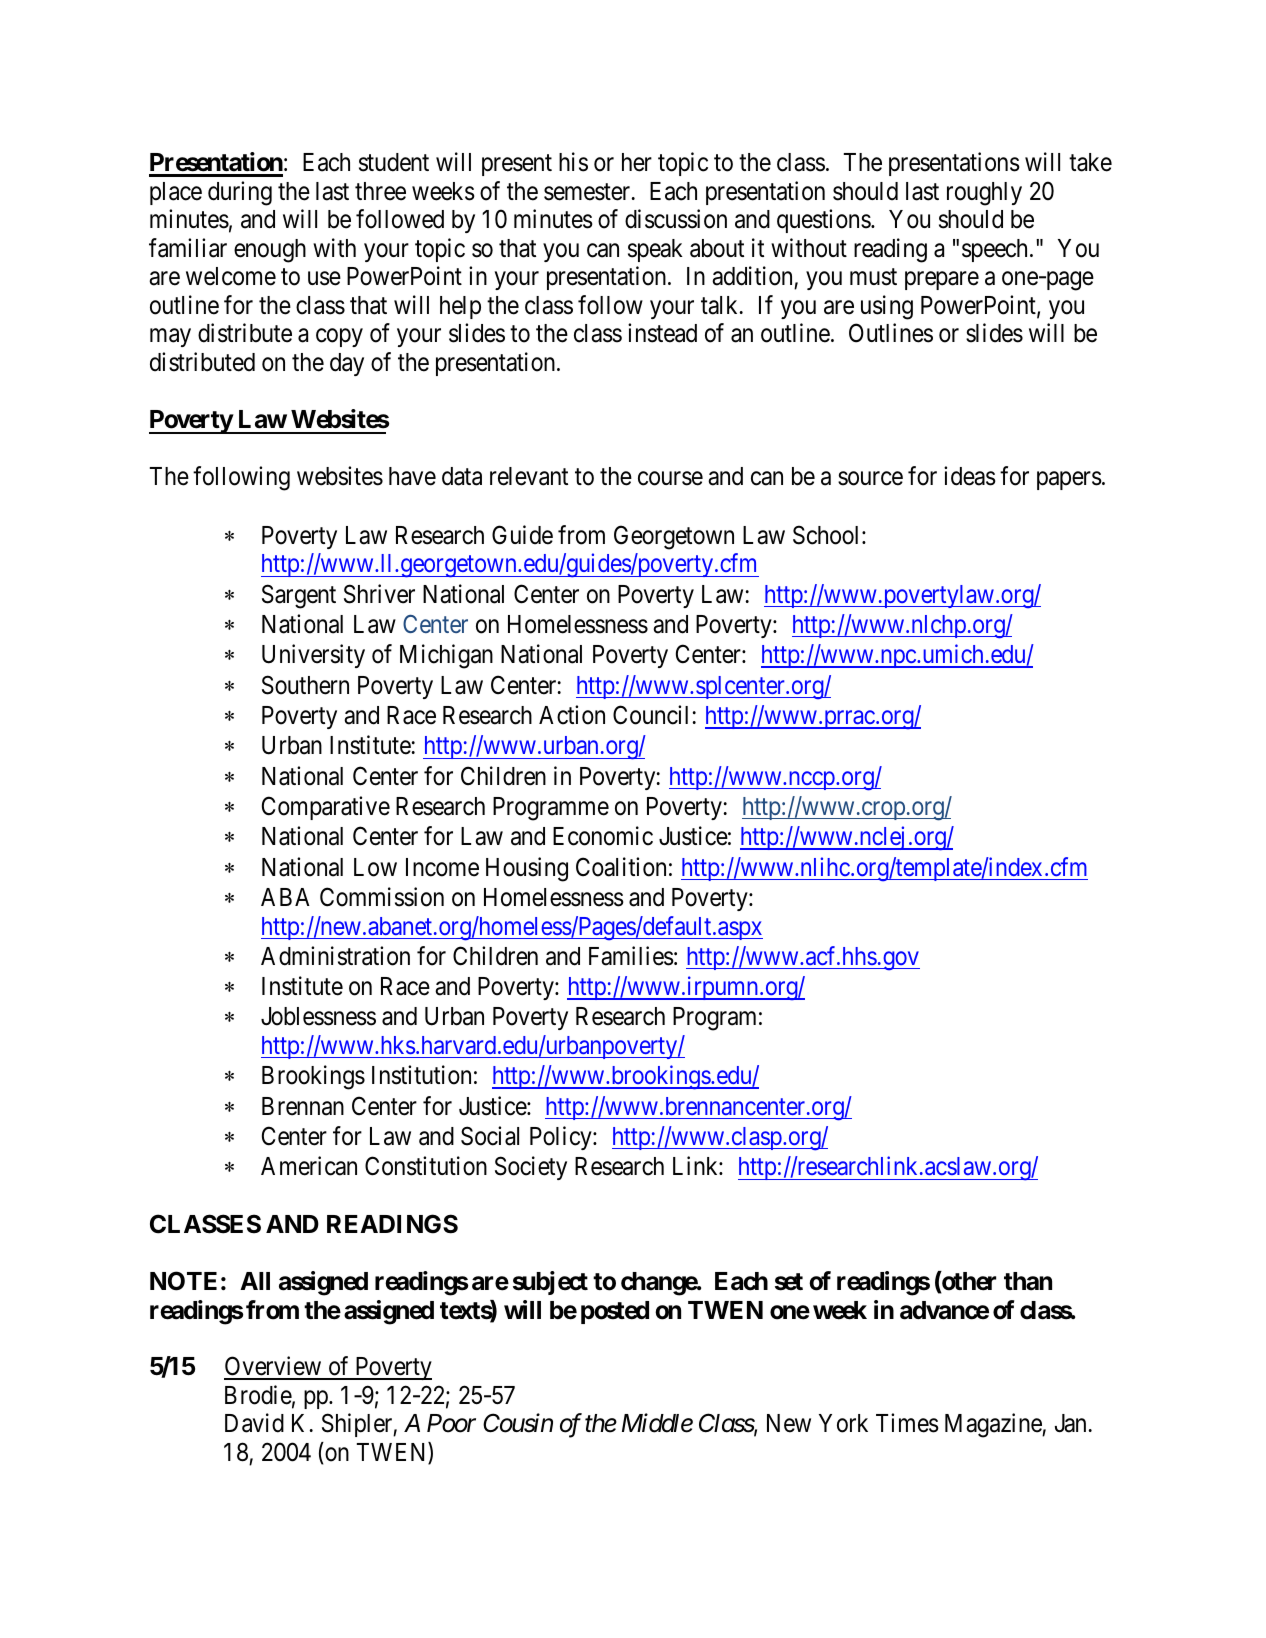  What do you see at coordinates (240, 193) in the document?
I see `during` at bounding box center [240, 193].
